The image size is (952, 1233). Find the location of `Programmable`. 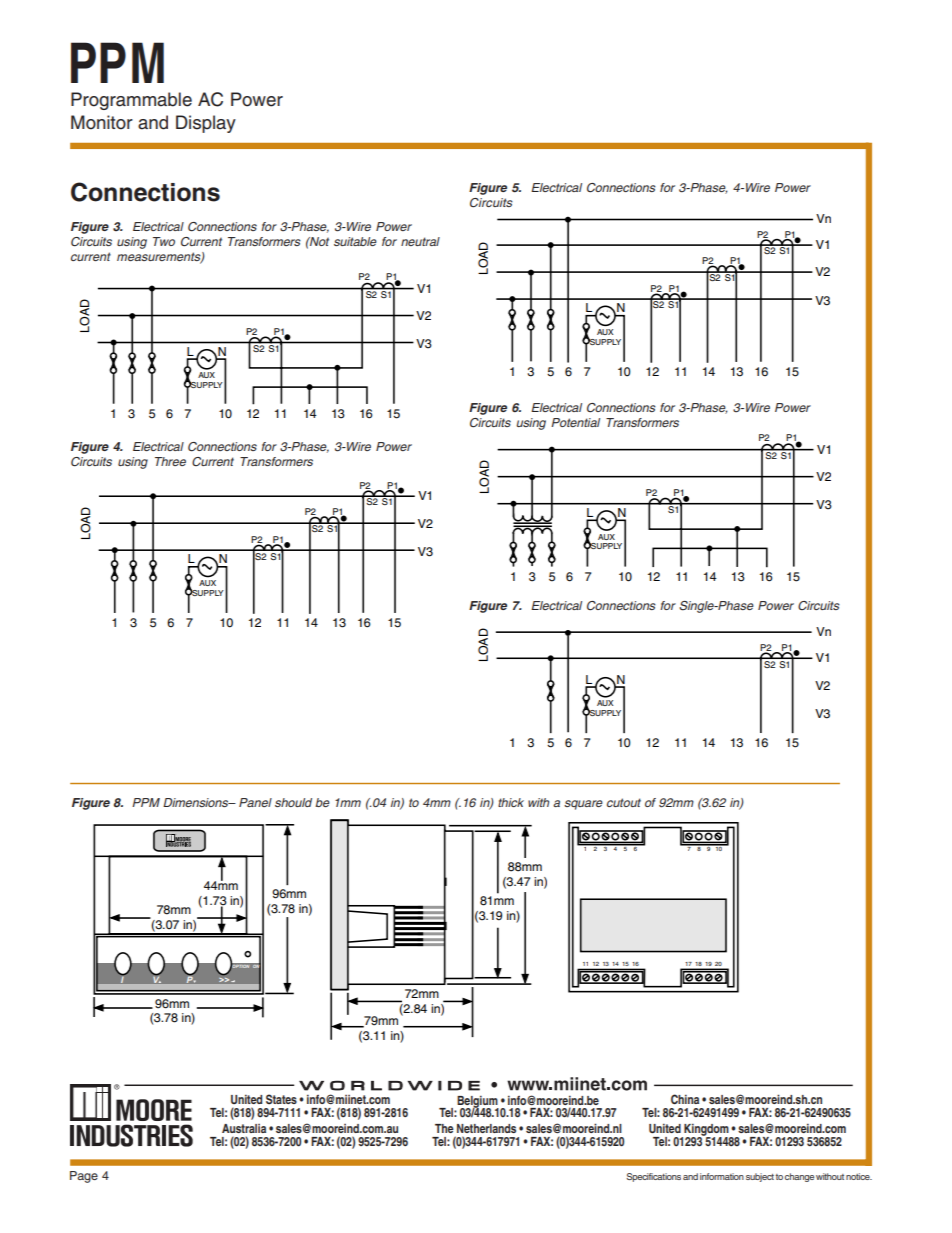

Programmable is located at coordinates (131, 101).
